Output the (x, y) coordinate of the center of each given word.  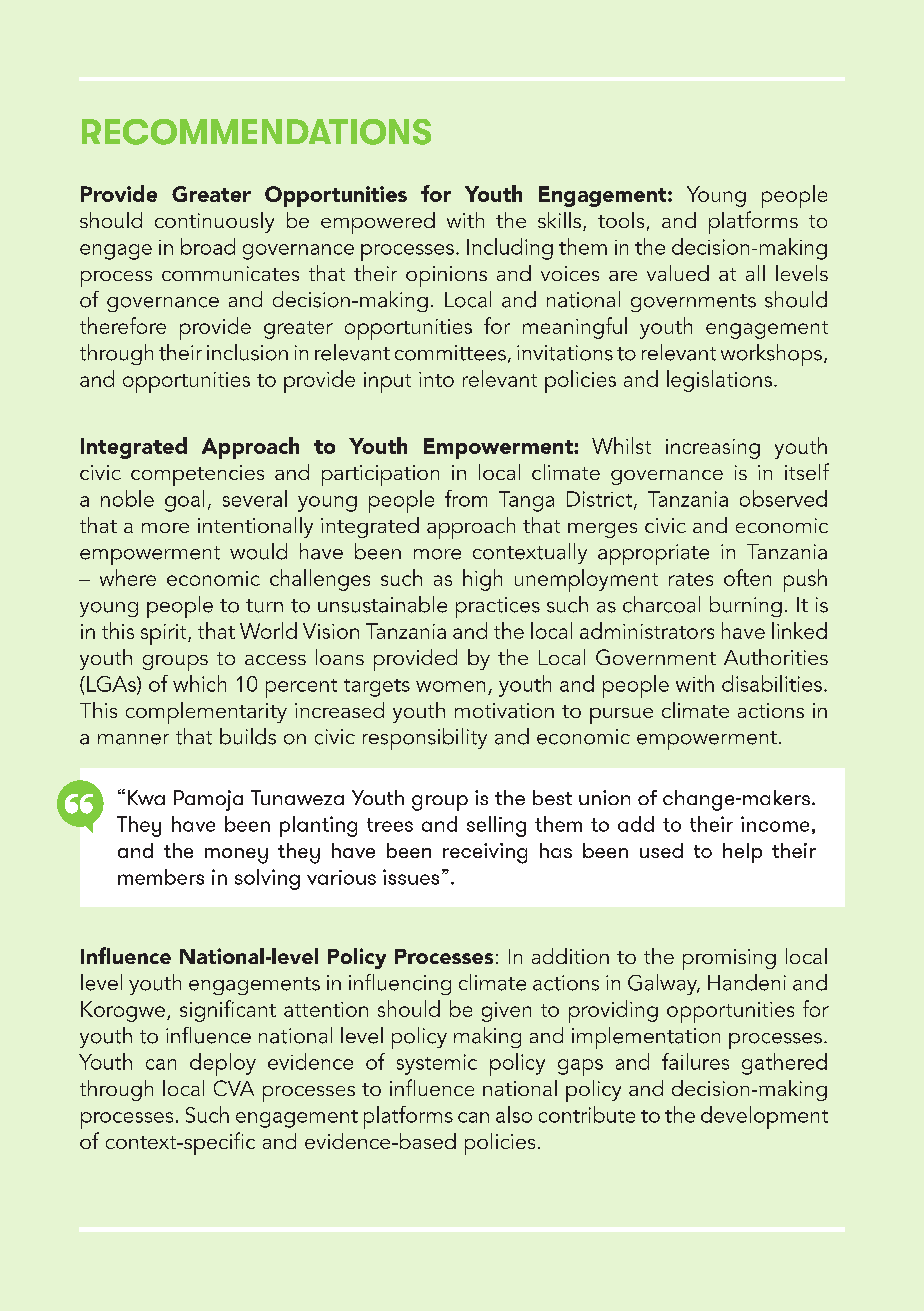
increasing (713, 449)
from (466, 498)
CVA (234, 1088)
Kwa (146, 797)
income (775, 824)
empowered (378, 223)
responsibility (425, 739)
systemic (437, 1064)
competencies (197, 475)
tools (621, 220)
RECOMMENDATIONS (256, 132)
